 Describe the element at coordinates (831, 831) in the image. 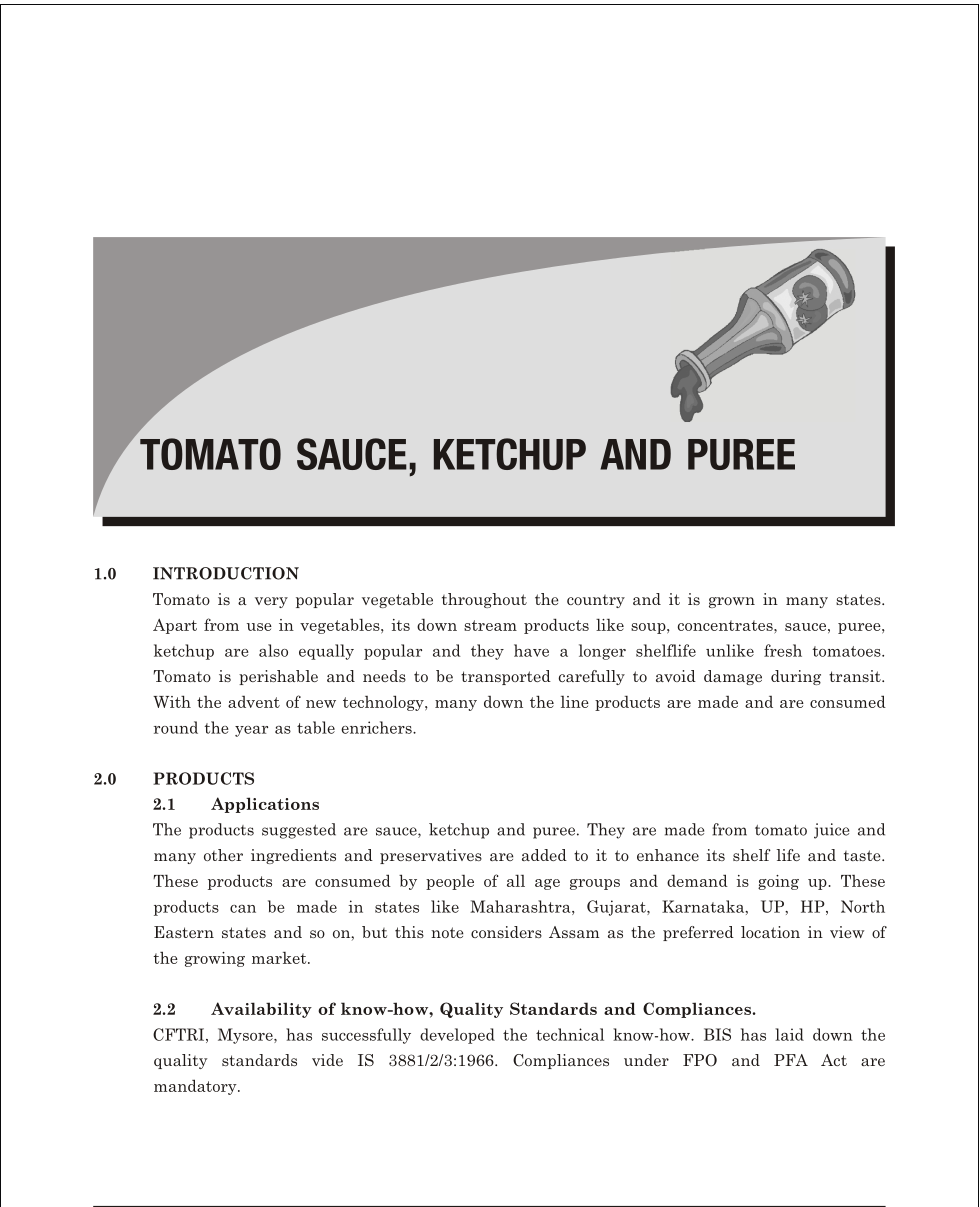

I see `juice` at that location.
